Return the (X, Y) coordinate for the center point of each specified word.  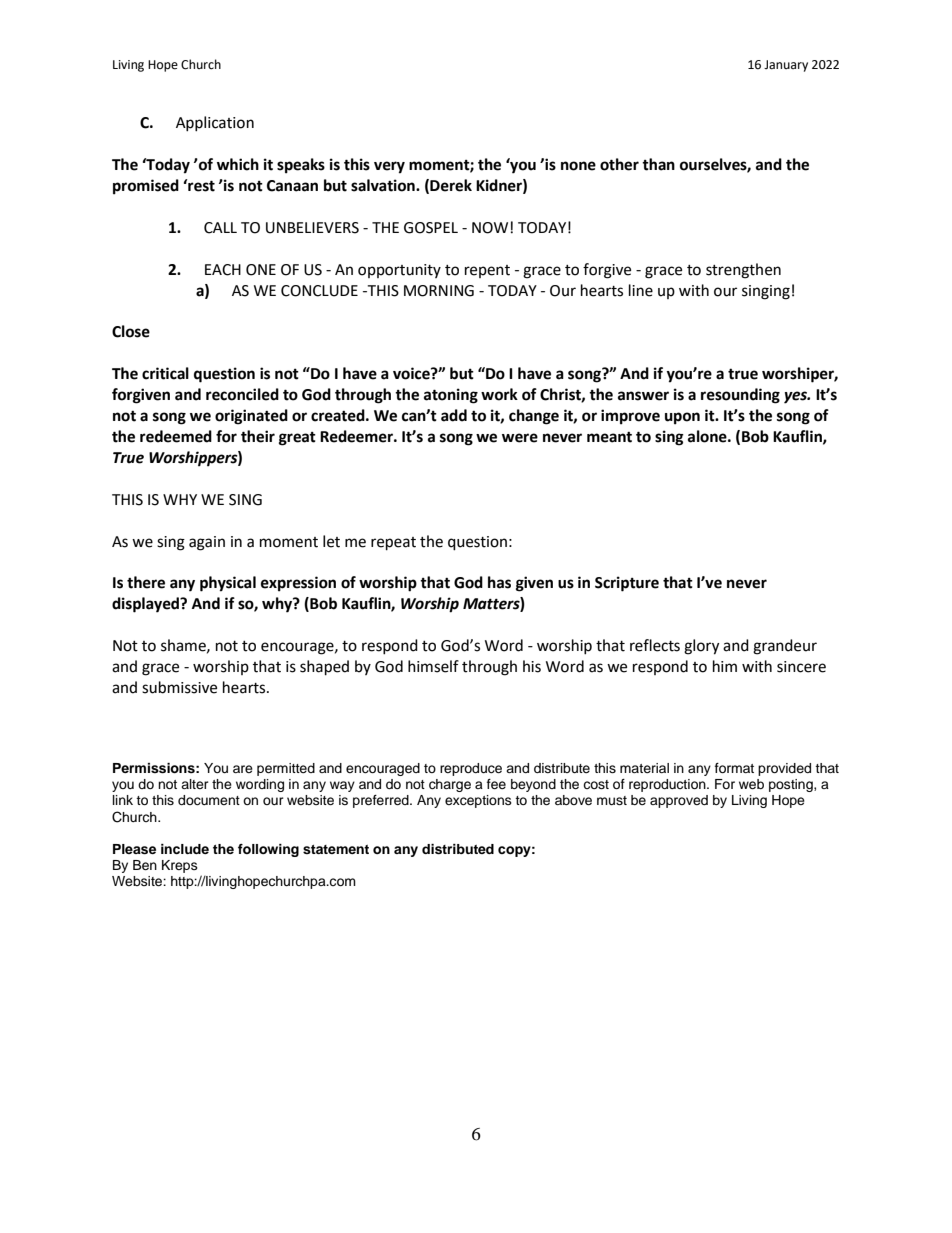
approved (679, 801)
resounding (740, 396)
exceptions (478, 801)
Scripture (627, 584)
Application (215, 123)
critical (165, 373)
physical (228, 584)
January (786, 66)
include (185, 849)
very (389, 167)
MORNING (439, 291)
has (499, 582)
